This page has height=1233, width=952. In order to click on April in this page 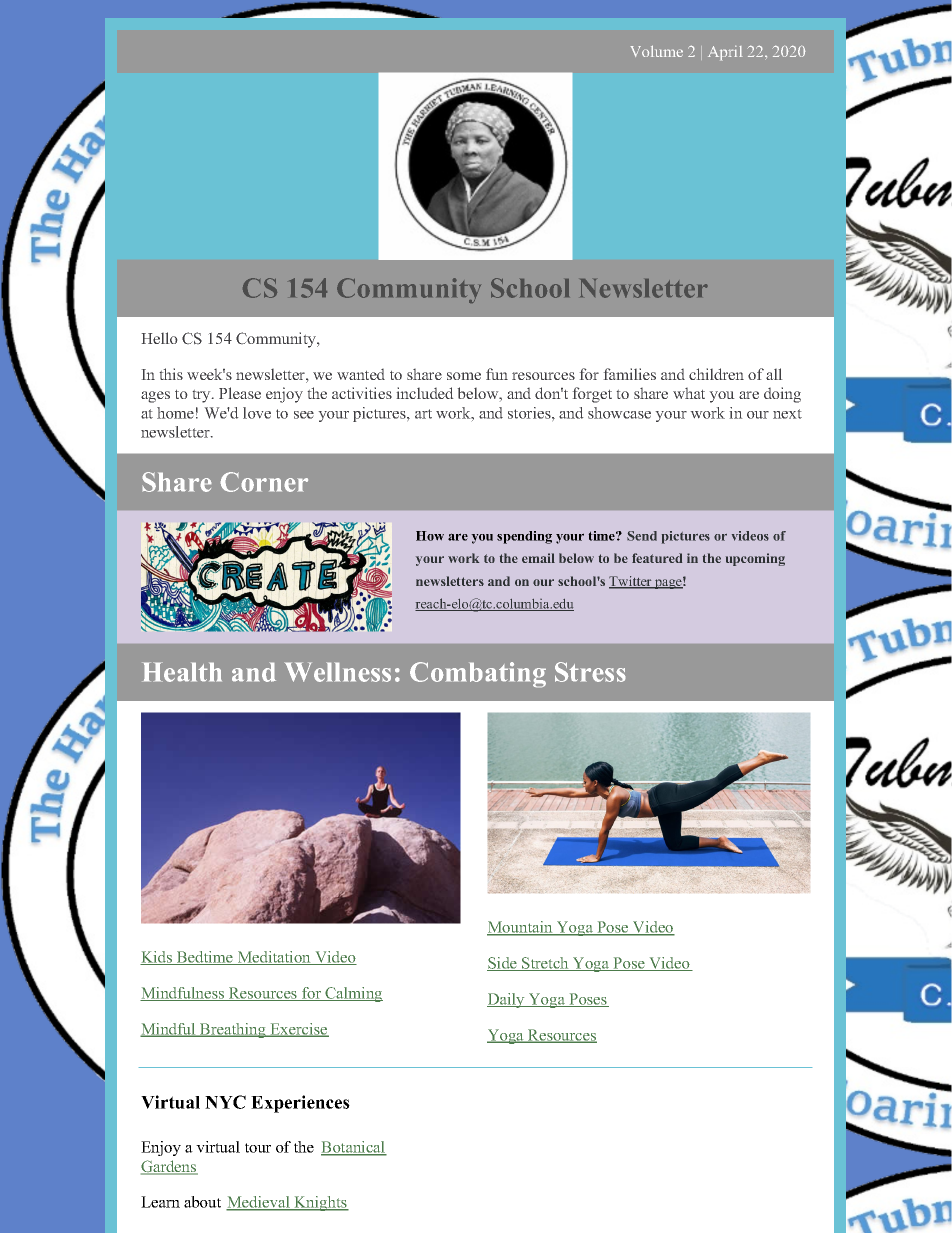, I will do `click(725, 53)`.
